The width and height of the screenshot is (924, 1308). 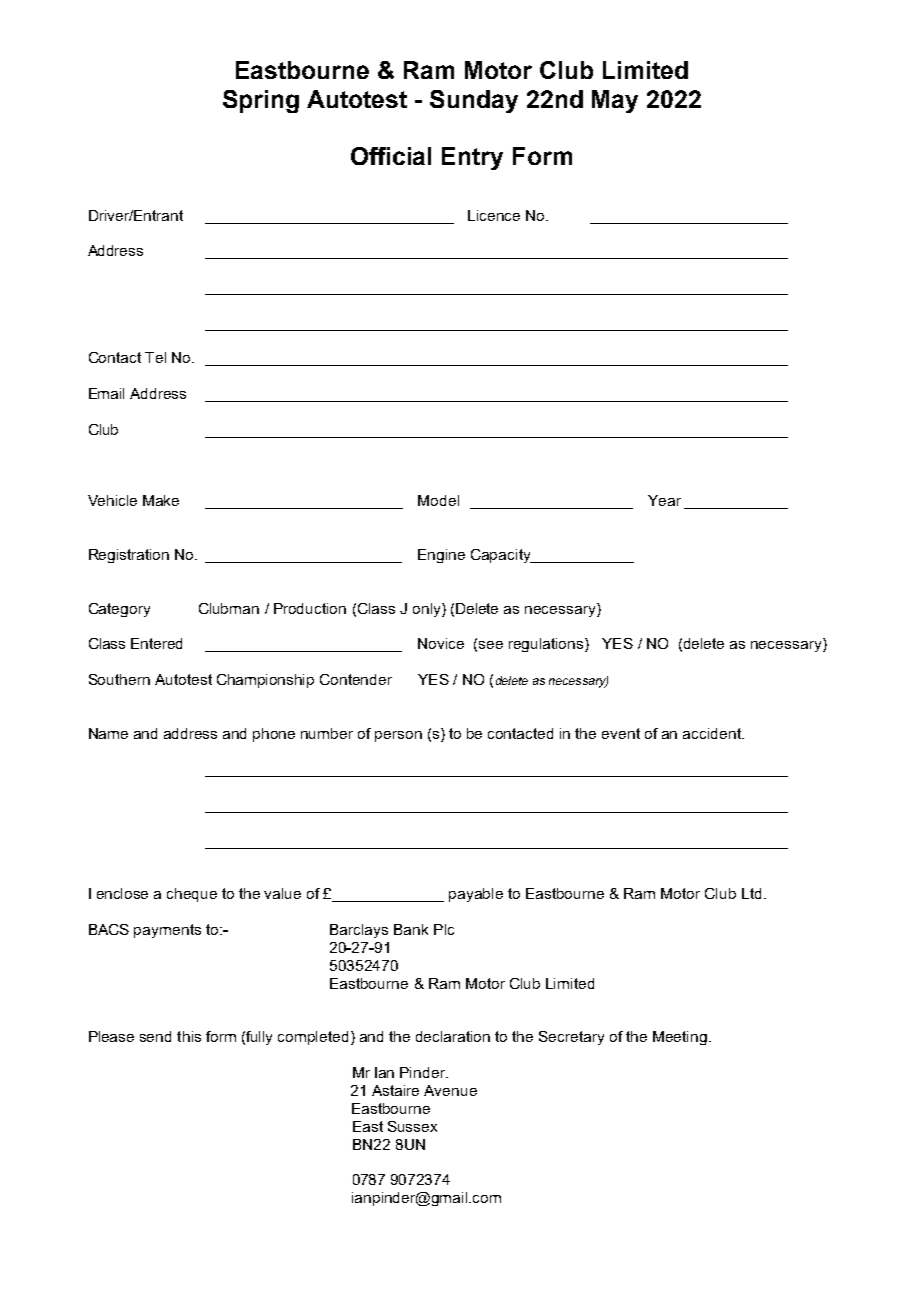 I want to click on May, so click(x=615, y=101).
